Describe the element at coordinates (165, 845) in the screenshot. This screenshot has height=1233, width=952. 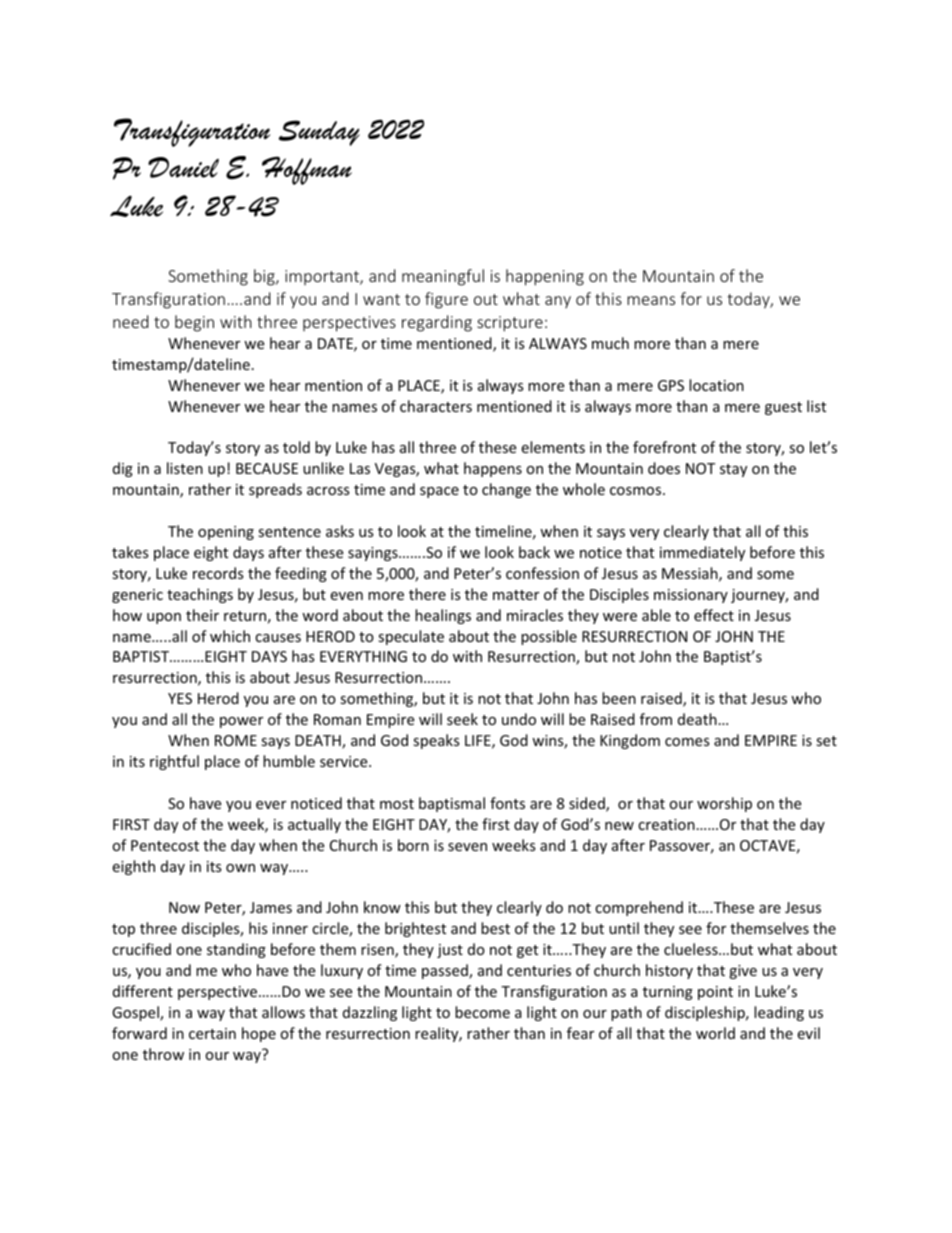
I see `Pentecost` at that location.
